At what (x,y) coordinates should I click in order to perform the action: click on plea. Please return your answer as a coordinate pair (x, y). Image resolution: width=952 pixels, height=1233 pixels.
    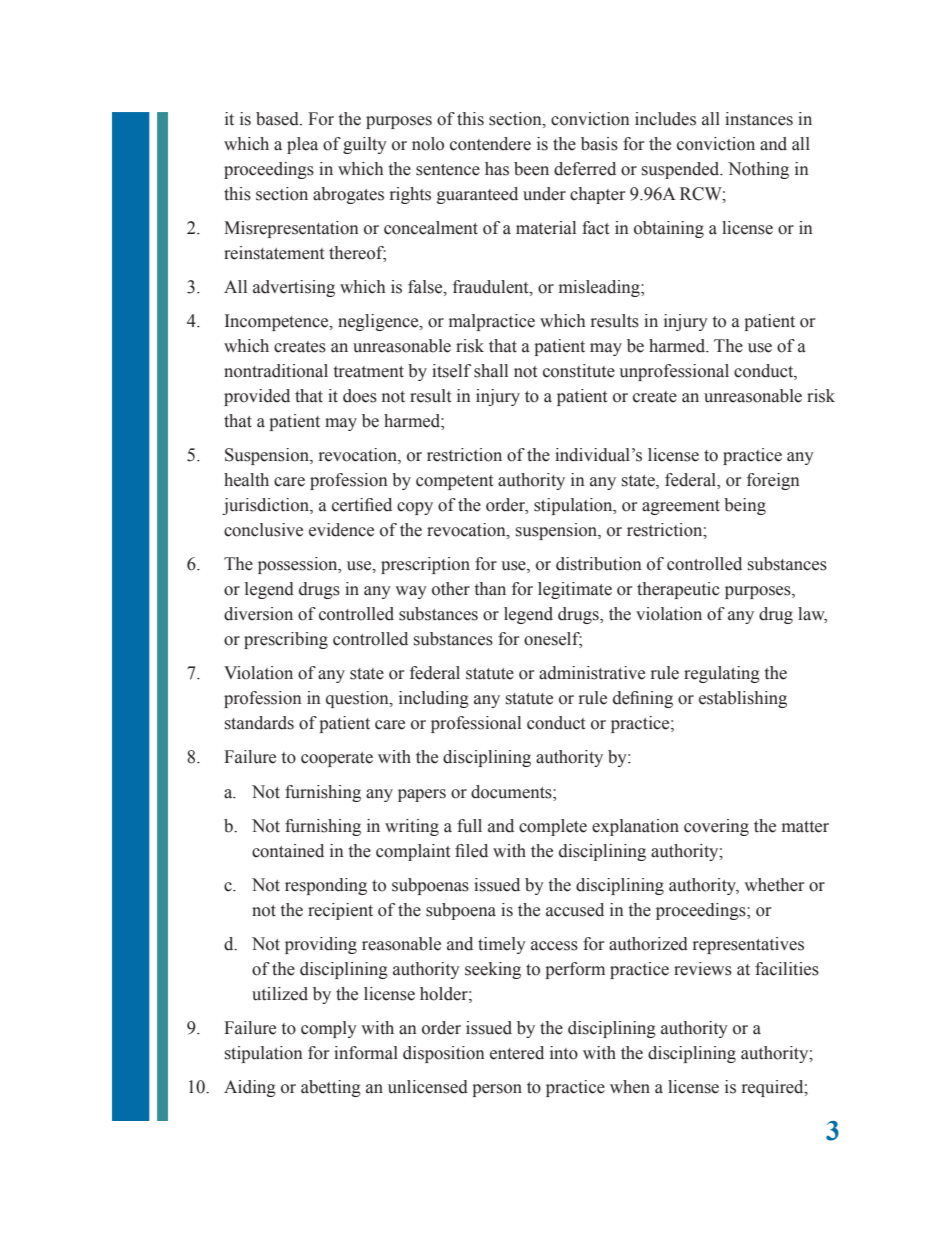
    Looking at the image, I should click on (302, 145).
